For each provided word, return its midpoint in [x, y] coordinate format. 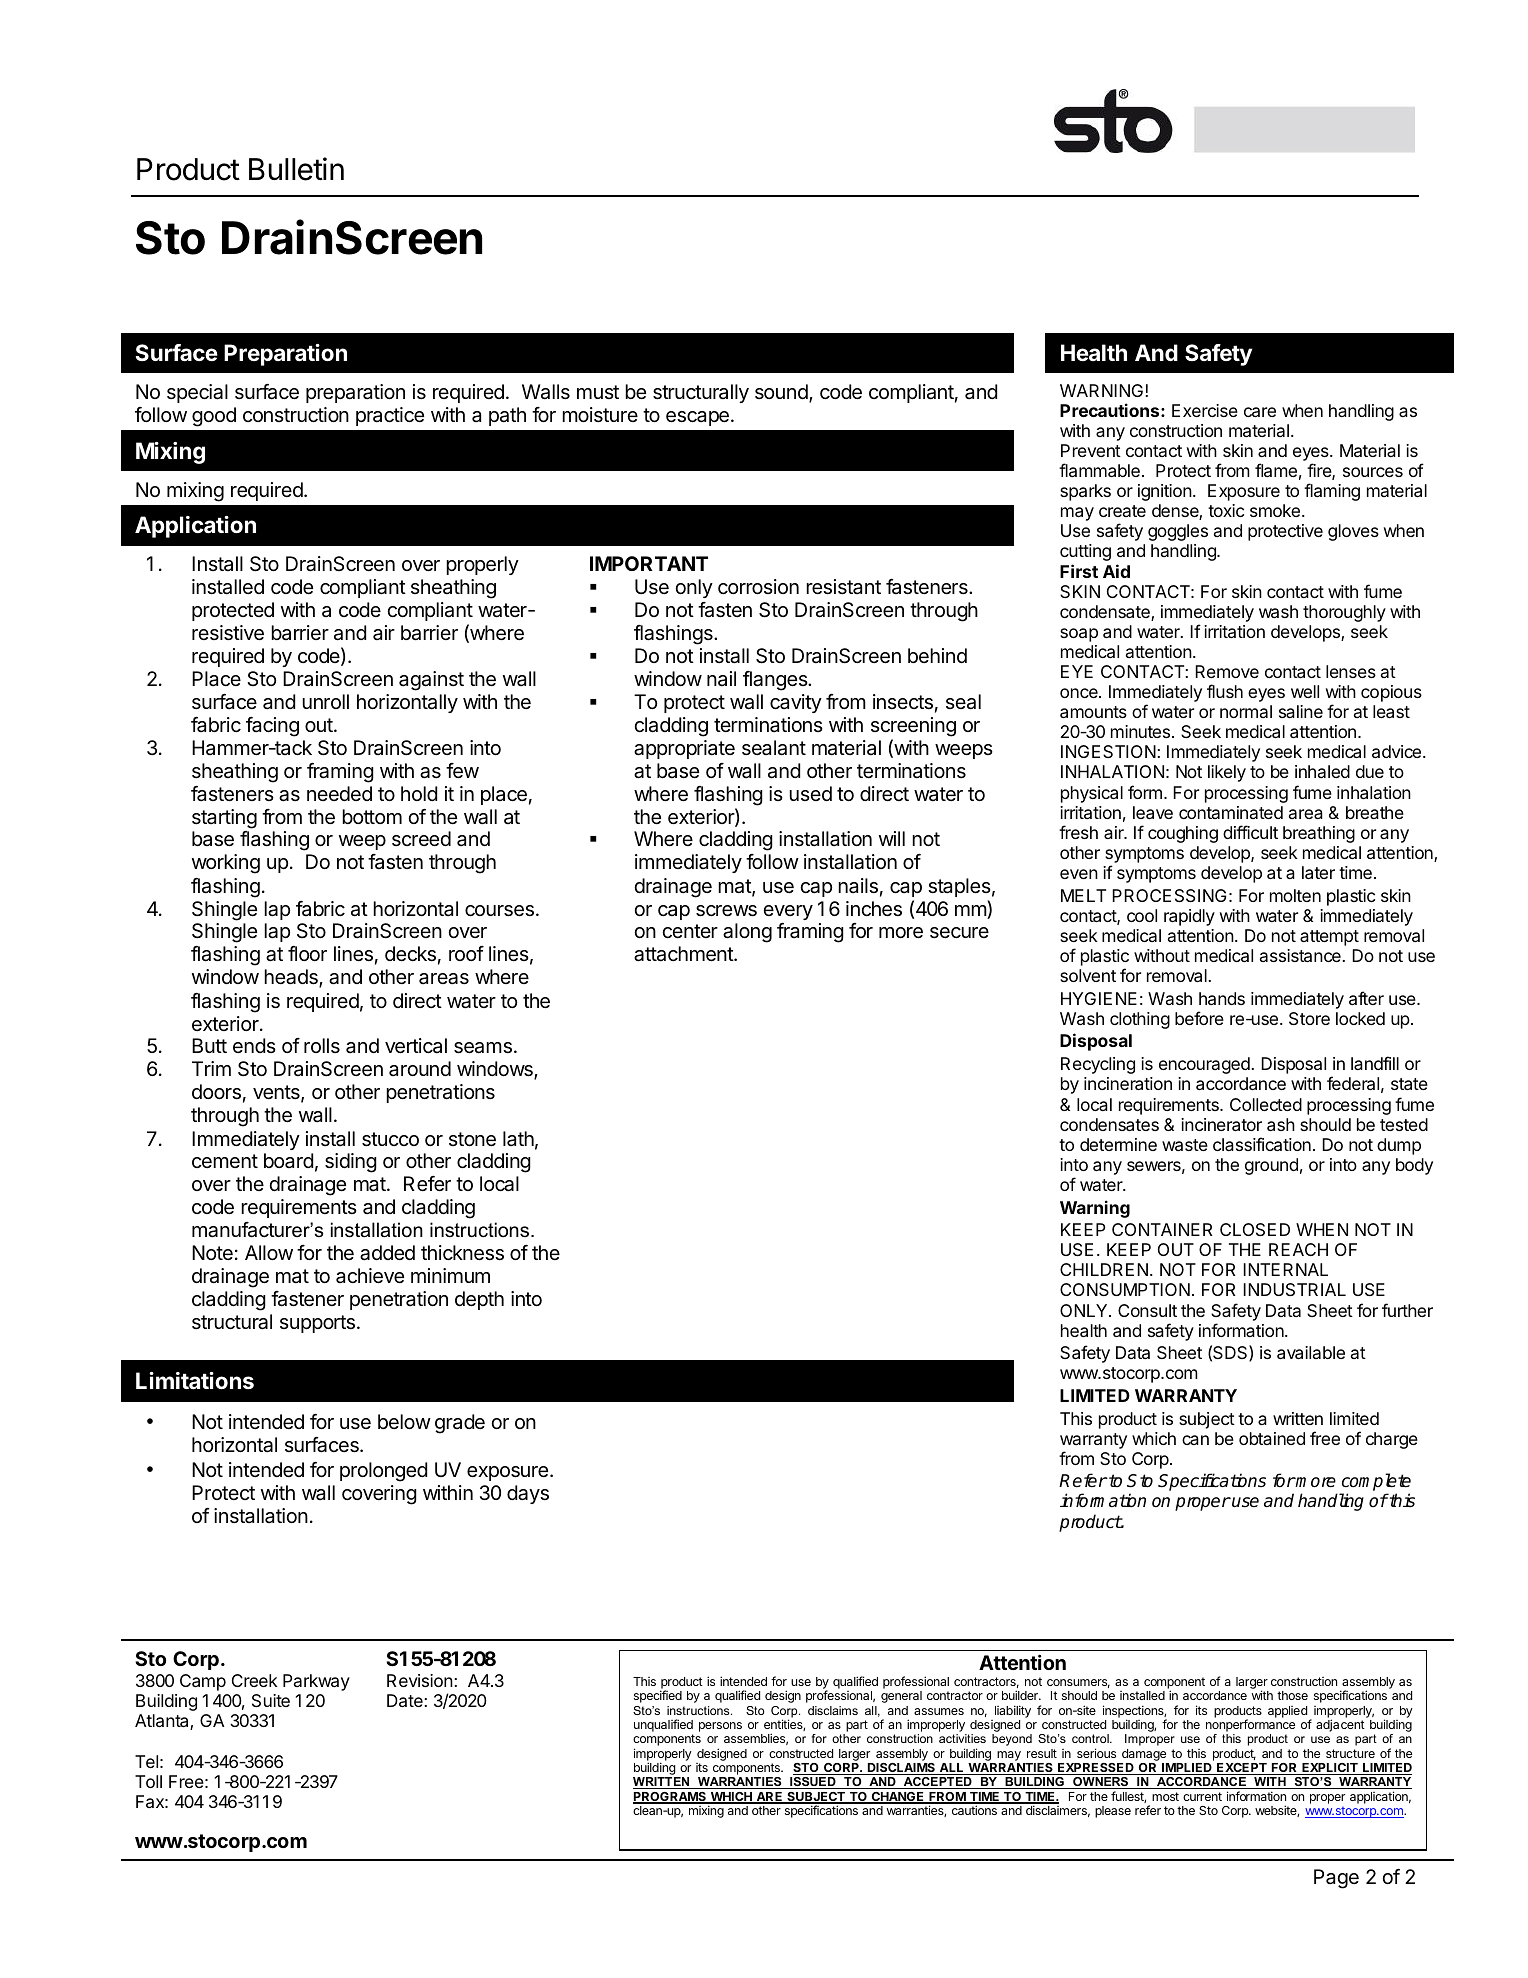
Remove [1227, 671]
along [747, 933]
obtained [1272, 1438]
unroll [325, 701]
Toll [148, 1781]
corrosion [758, 586]
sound [781, 391]
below [404, 1421]
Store [1309, 1018]
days [528, 1494]
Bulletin [296, 169]
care [1260, 412]
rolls [322, 1045]
